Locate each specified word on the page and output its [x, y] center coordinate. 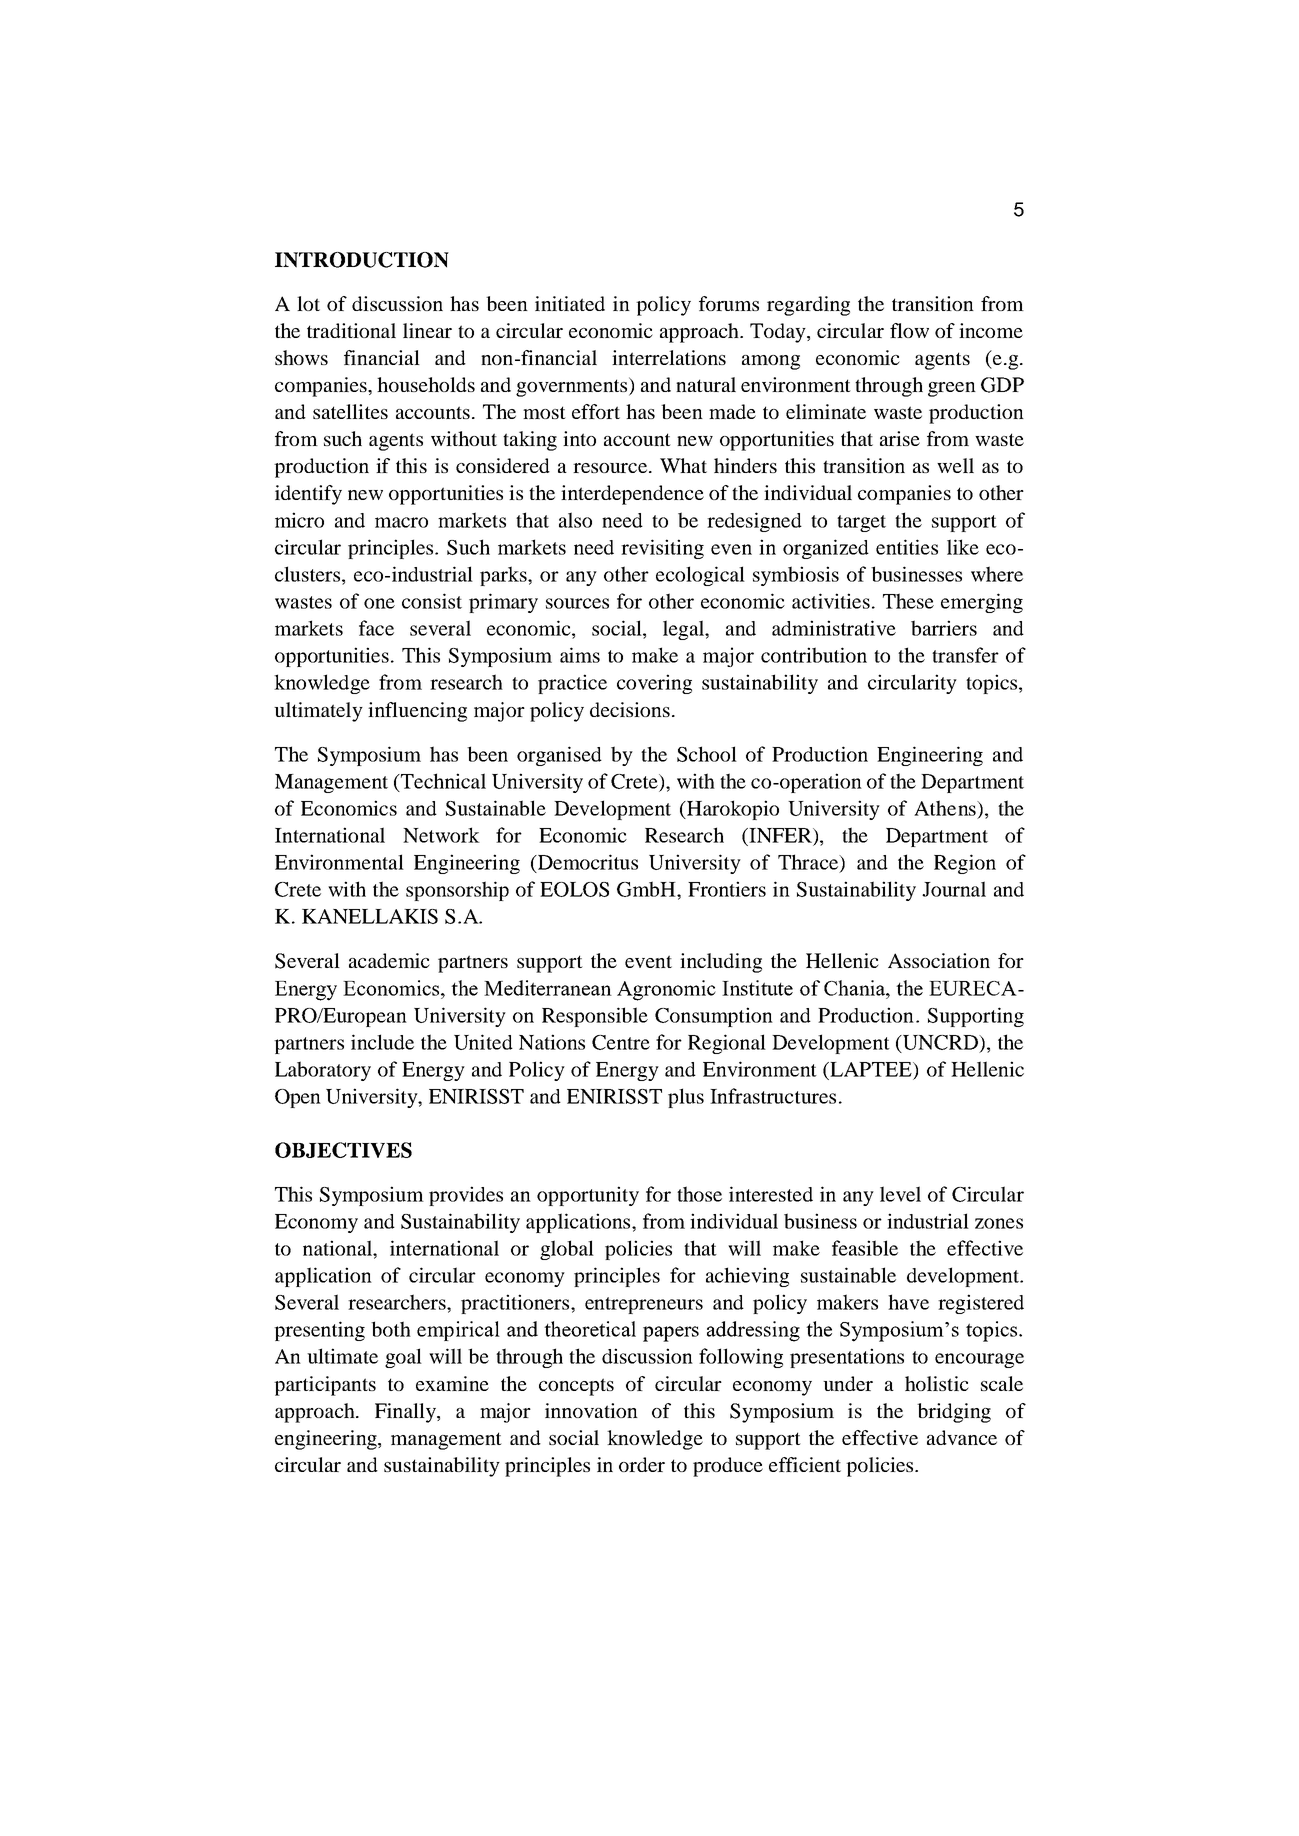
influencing [417, 712]
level [900, 1194]
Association [939, 960]
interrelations [669, 357]
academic [389, 960]
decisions [630, 709]
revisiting [662, 549]
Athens [946, 809]
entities [907, 547]
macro [401, 522]
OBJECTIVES [343, 1150]
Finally [406, 1413]
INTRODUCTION [362, 260]
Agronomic [666, 990]
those [699, 1194]
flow [909, 330]
